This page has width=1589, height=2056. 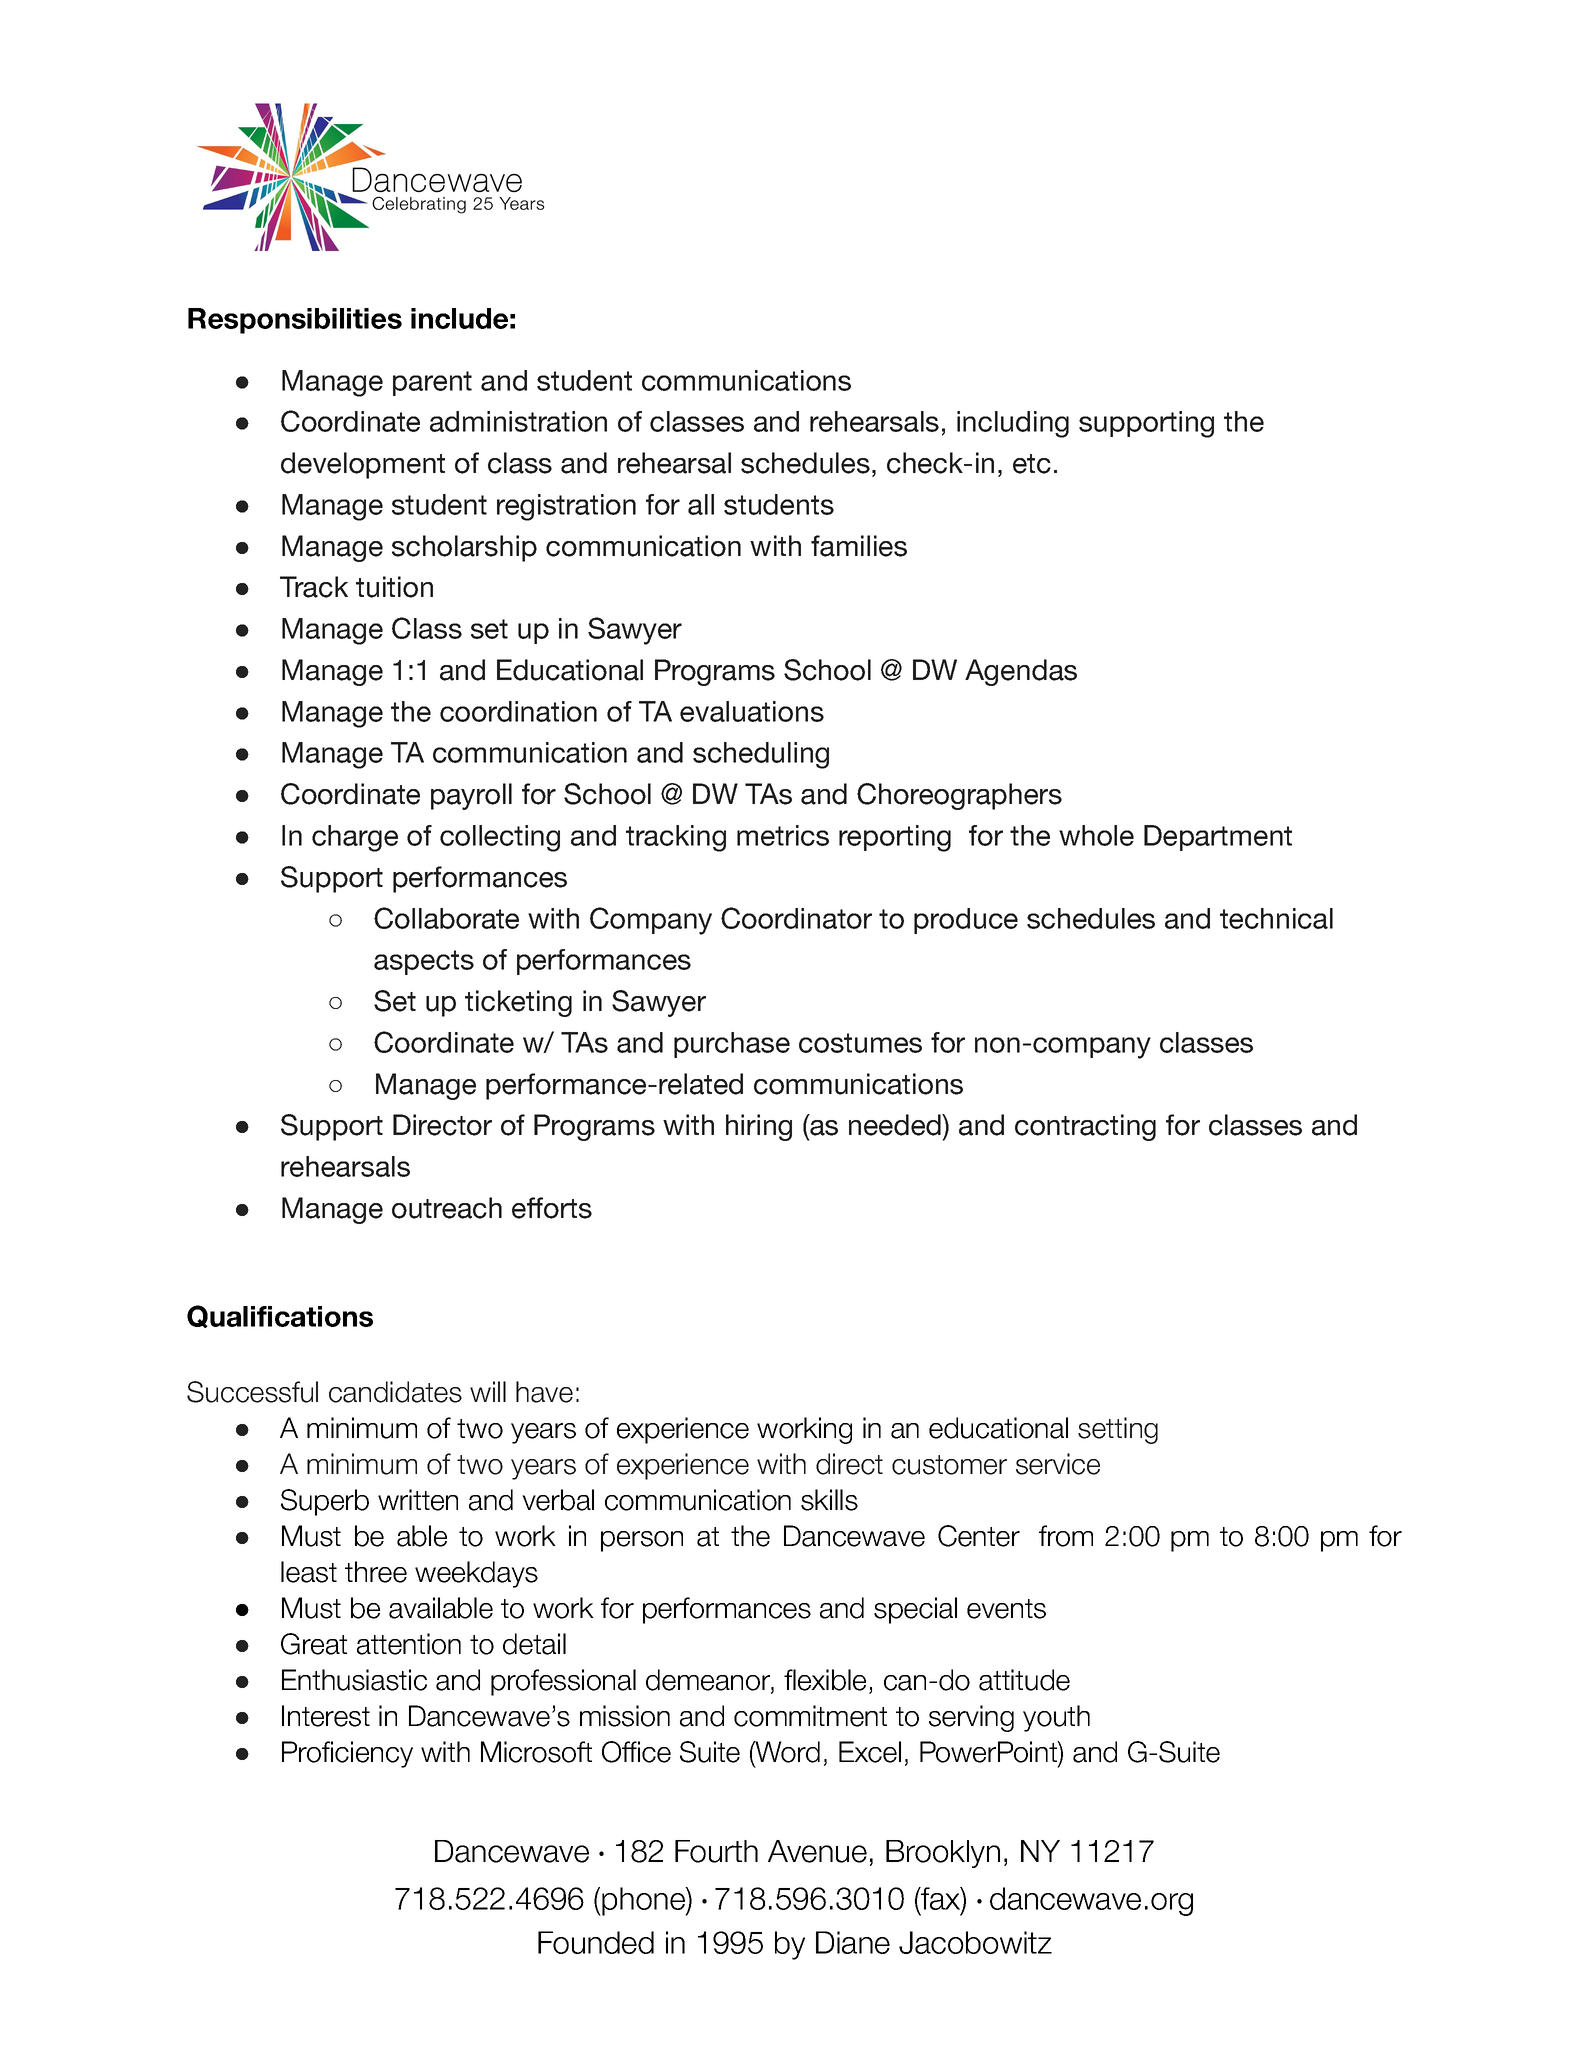 What do you see at coordinates (759, 1127) in the page?
I see `hiring` at bounding box center [759, 1127].
